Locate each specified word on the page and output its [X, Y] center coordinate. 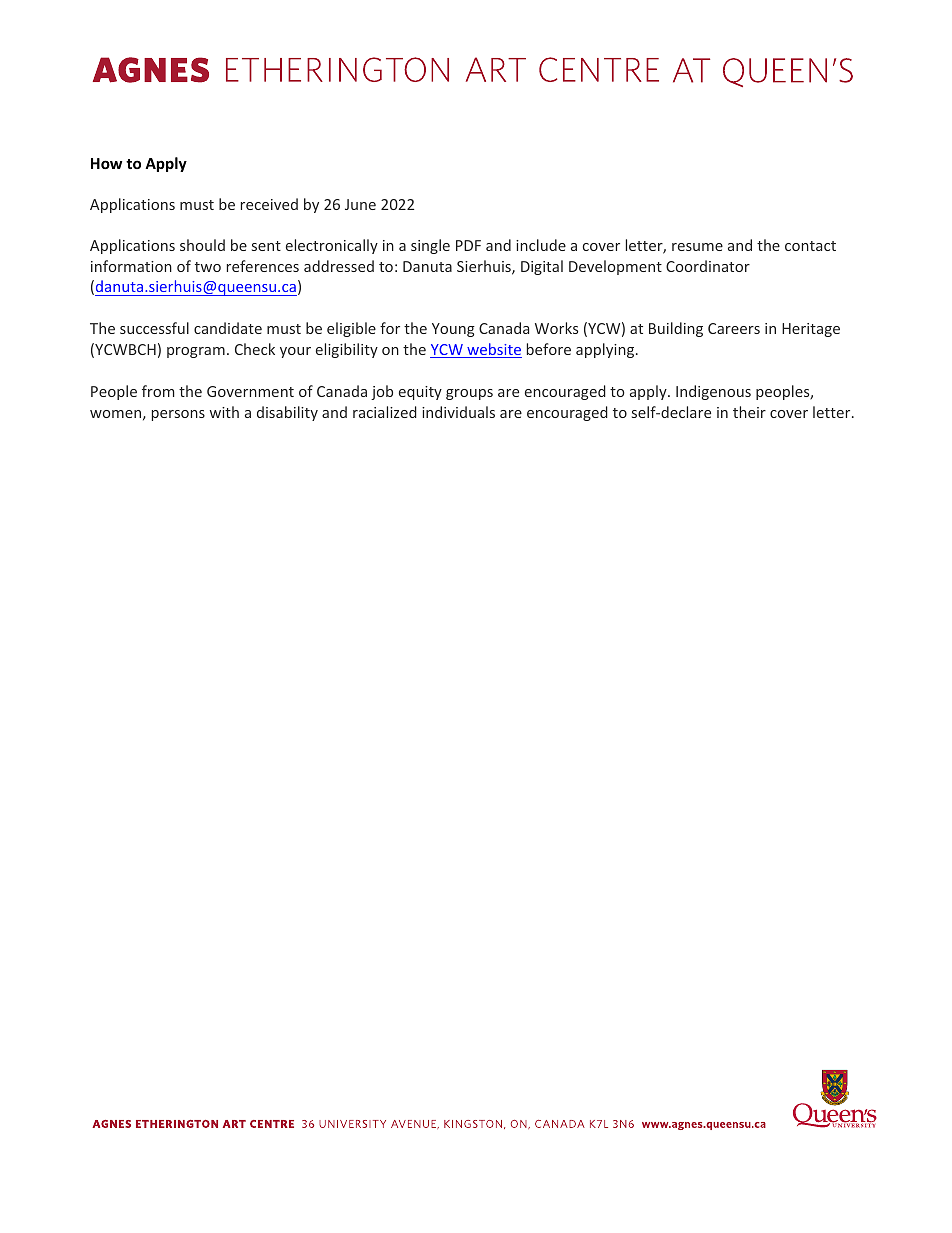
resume [697, 247]
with [224, 412]
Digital [542, 267]
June [360, 204]
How [106, 163]
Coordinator [708, 266]
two [208, 267]
